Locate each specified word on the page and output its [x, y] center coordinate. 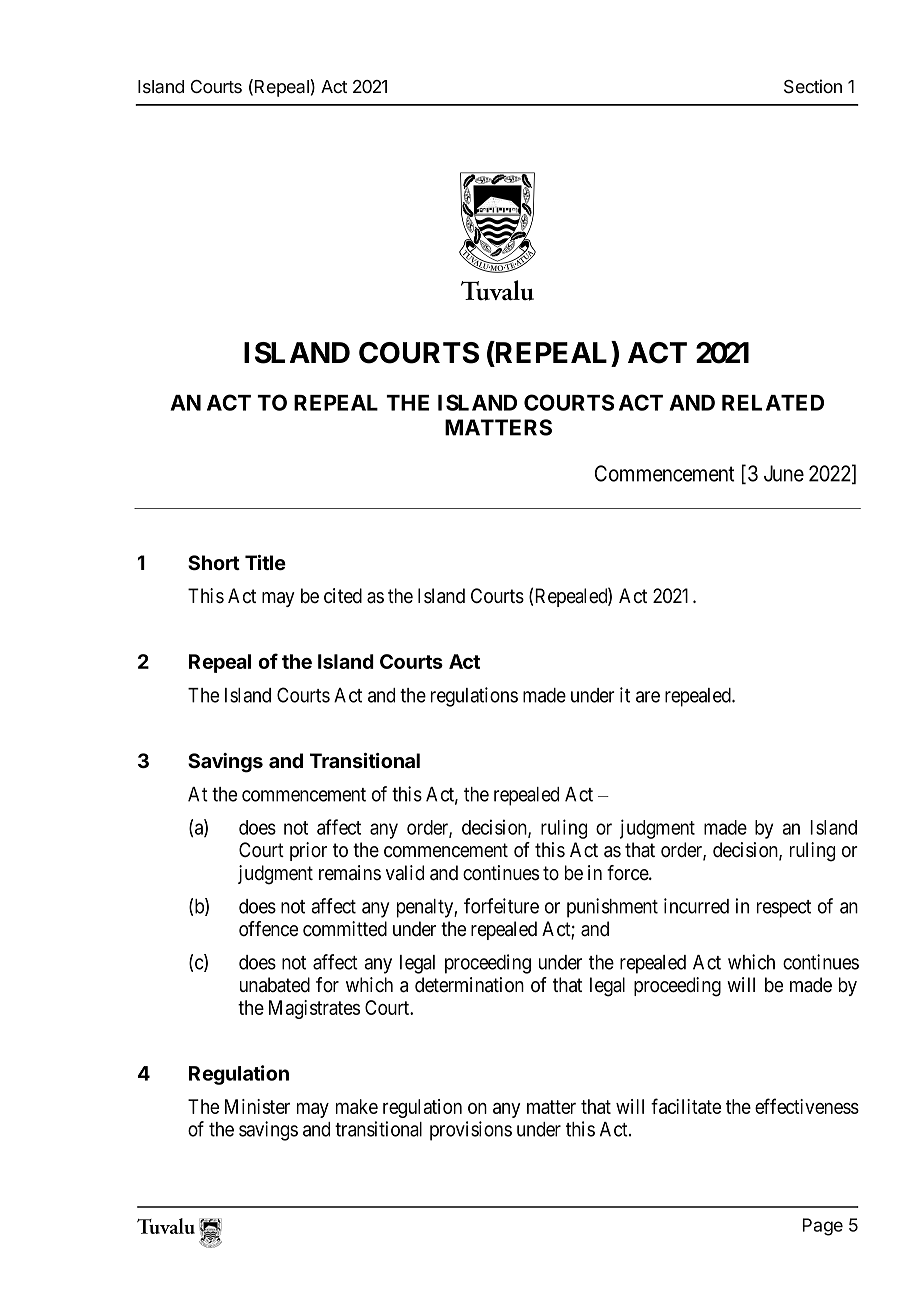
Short [214, 563]
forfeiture [501, 906]
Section [813, 86]
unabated [275, 985]
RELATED [773, 403]
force [628, 873]
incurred [696, 906]
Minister [257, 1106]
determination [469, 985]
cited [343, 596]
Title [265, 563]
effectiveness [807, 1106]
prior [308, 851]
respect [784, 909]
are [648, 697]
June [784, 473]
